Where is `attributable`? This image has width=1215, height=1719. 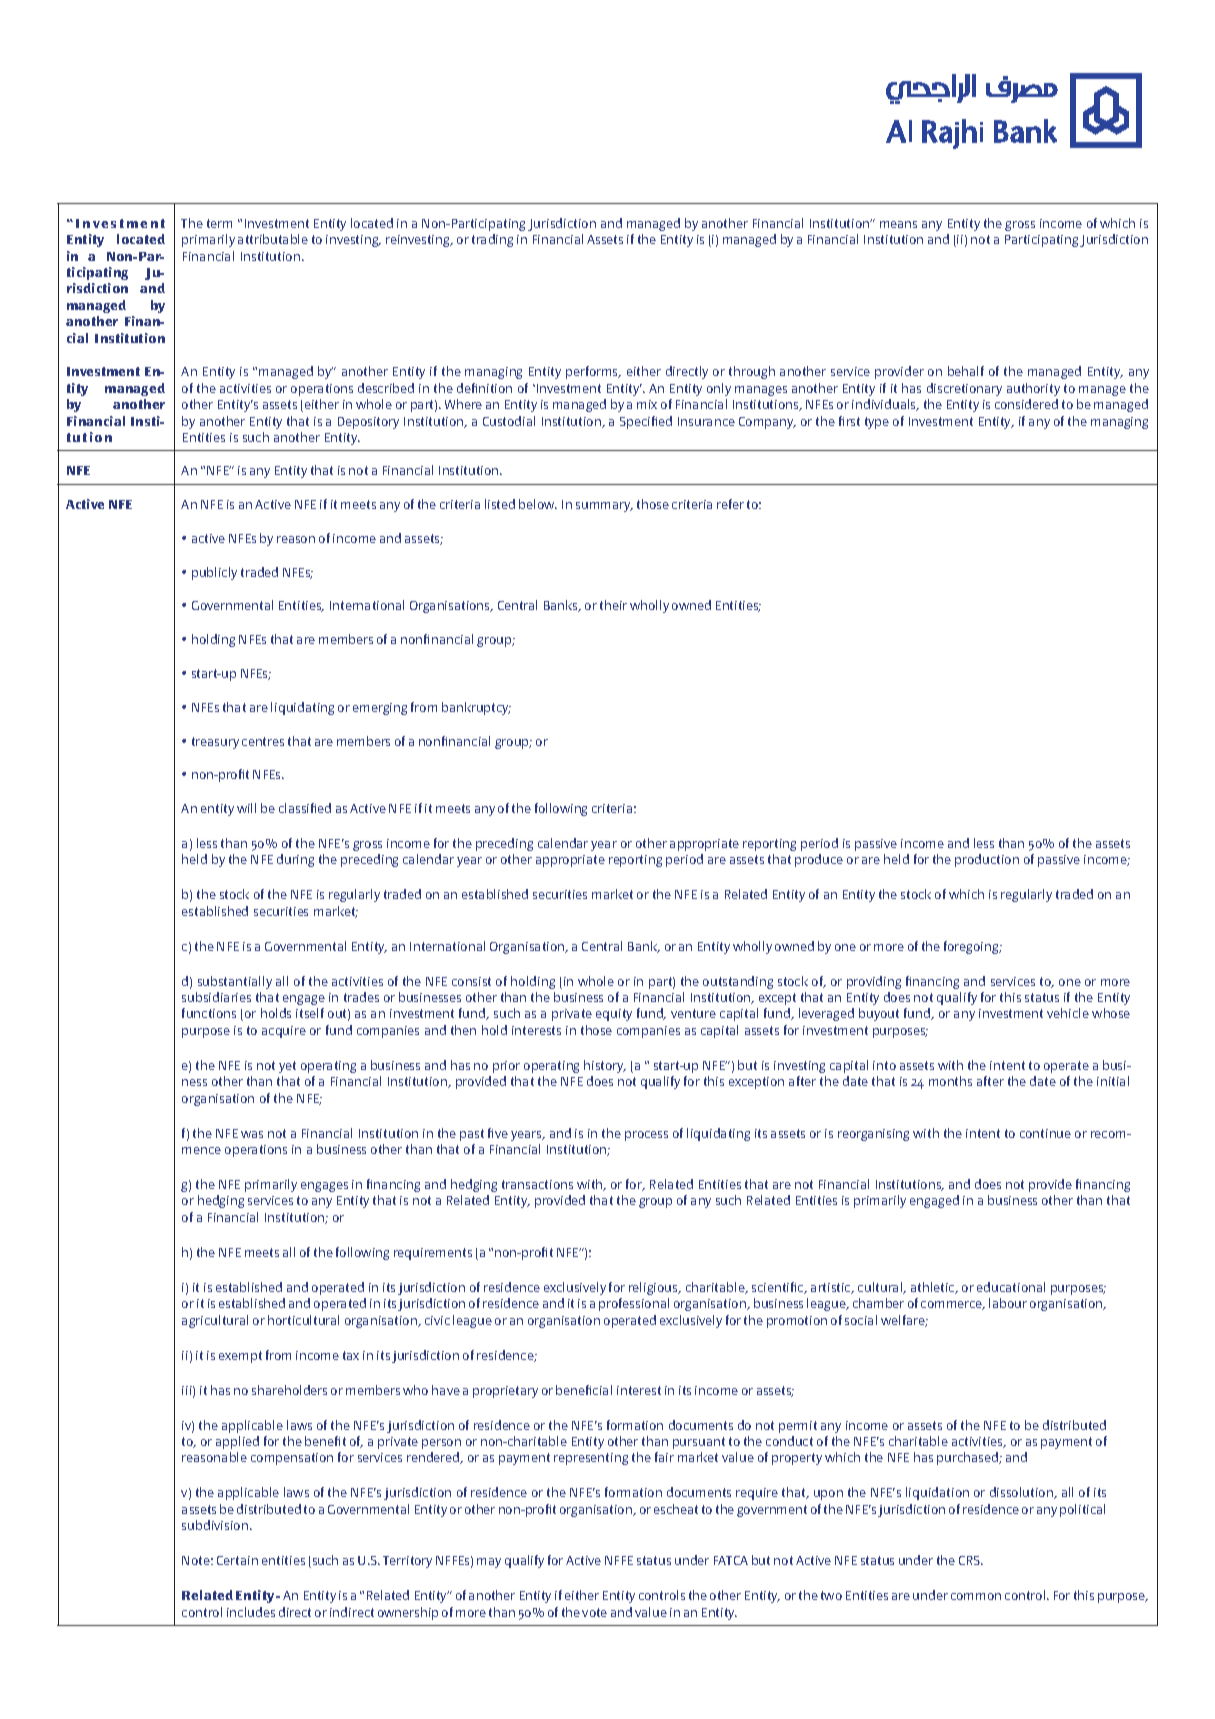
attributable is located at coordinates (273, 239).
